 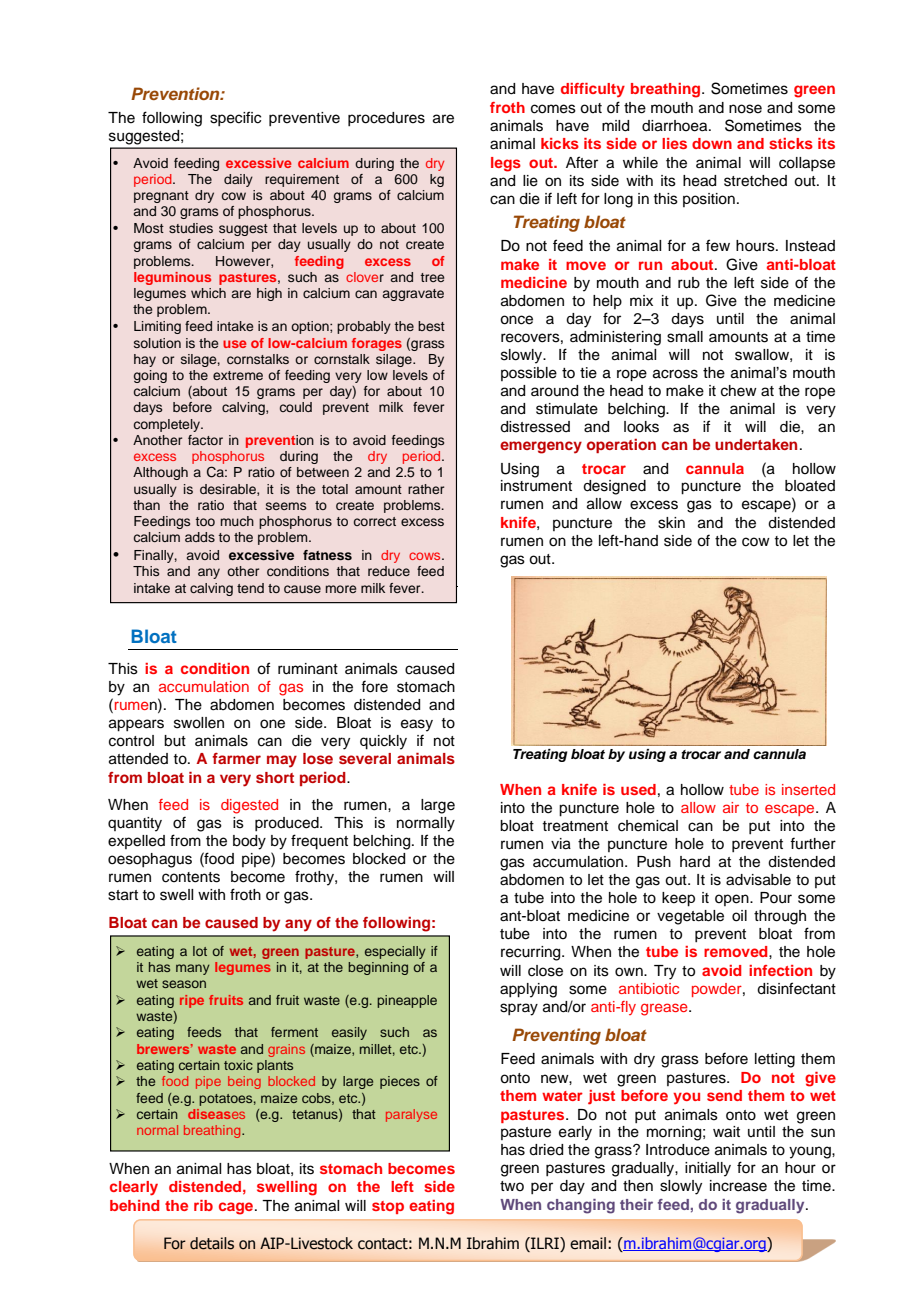 What do you see at coordinates (738, 1186) in the image?
I see `increase` at bounding box center [738, 1186].
